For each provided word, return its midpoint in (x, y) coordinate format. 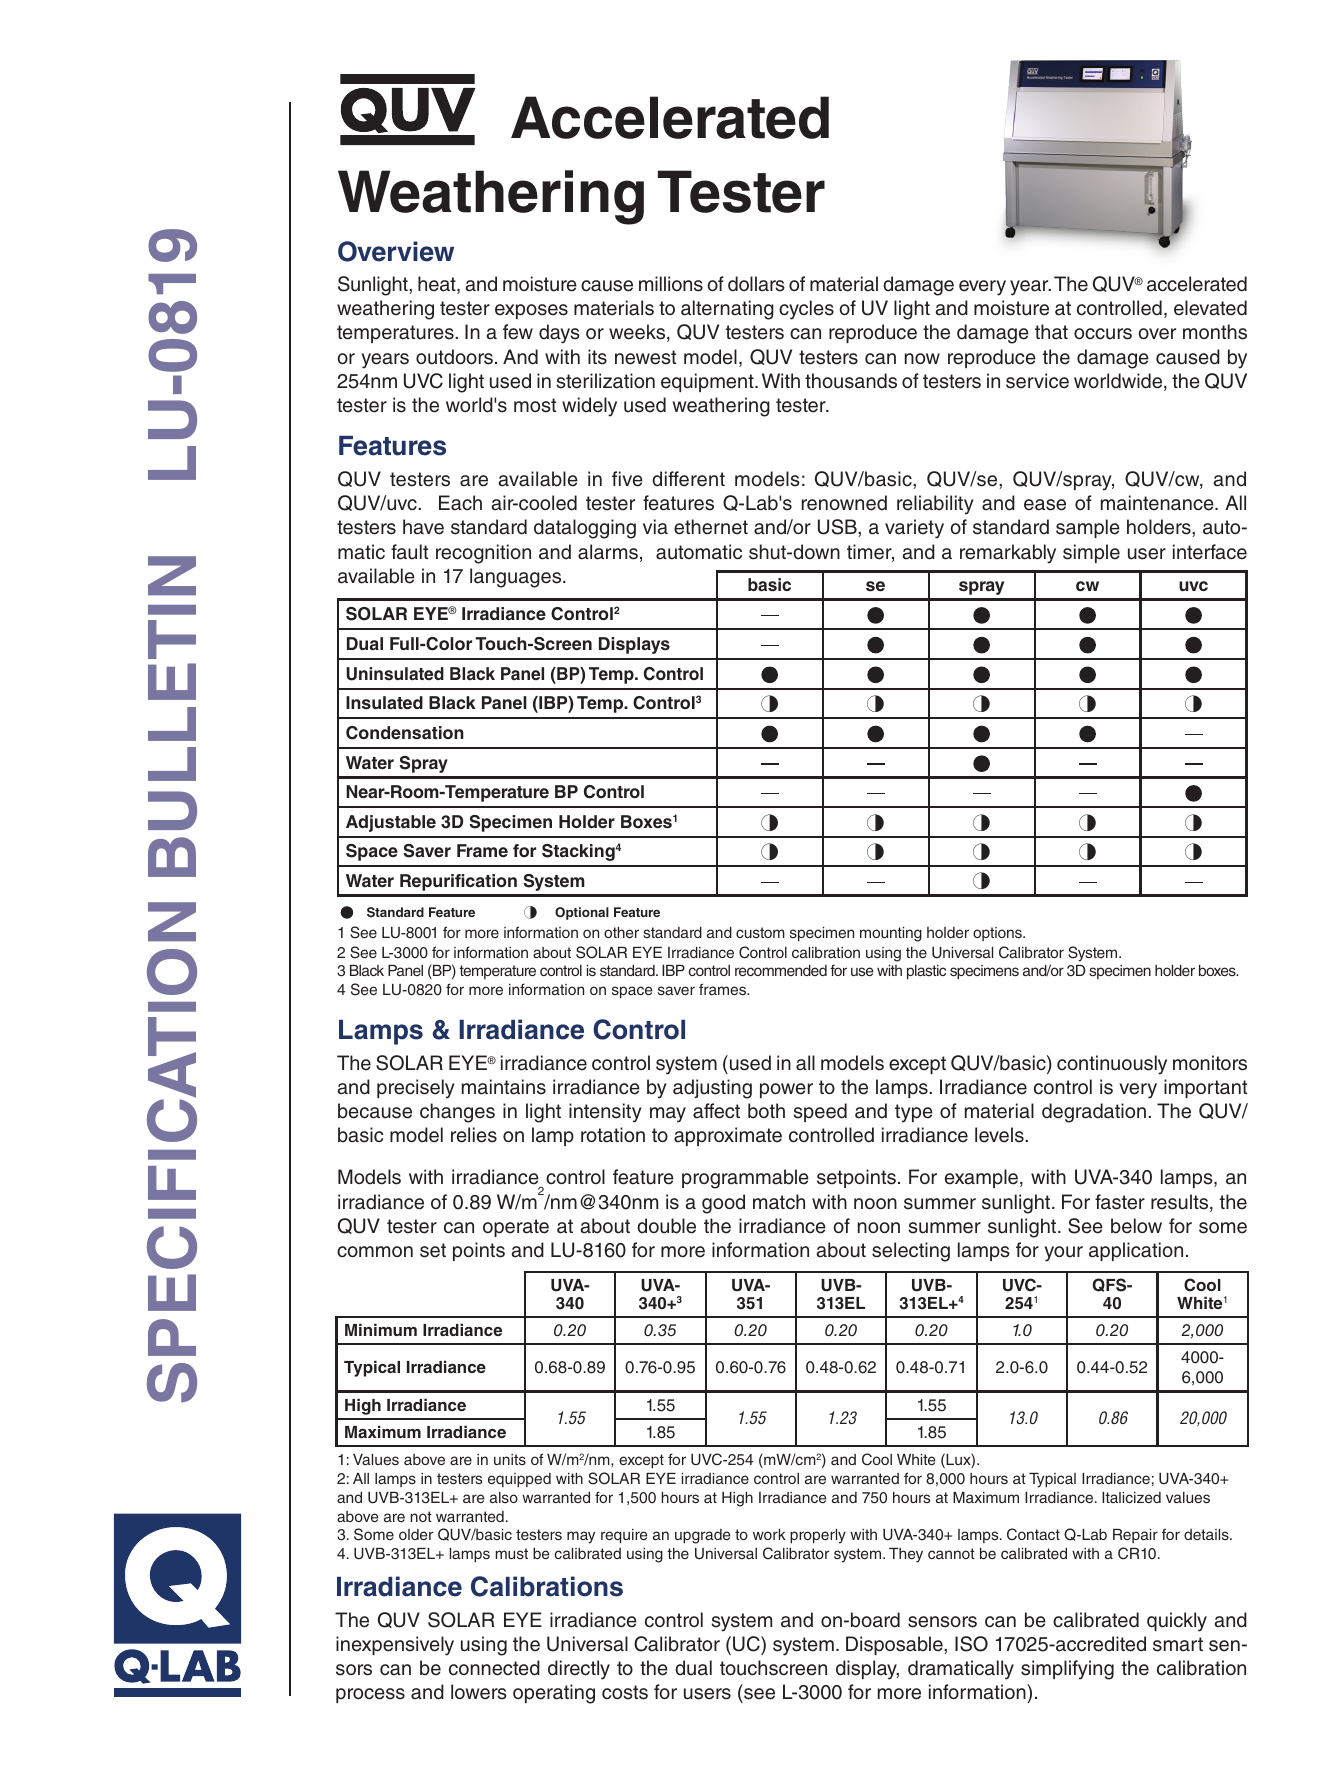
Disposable (895, 1645)
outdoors (454, 357)
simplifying (1067, 1670)
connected (494, 1668)
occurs (1103, 334)
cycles (806, 310)
